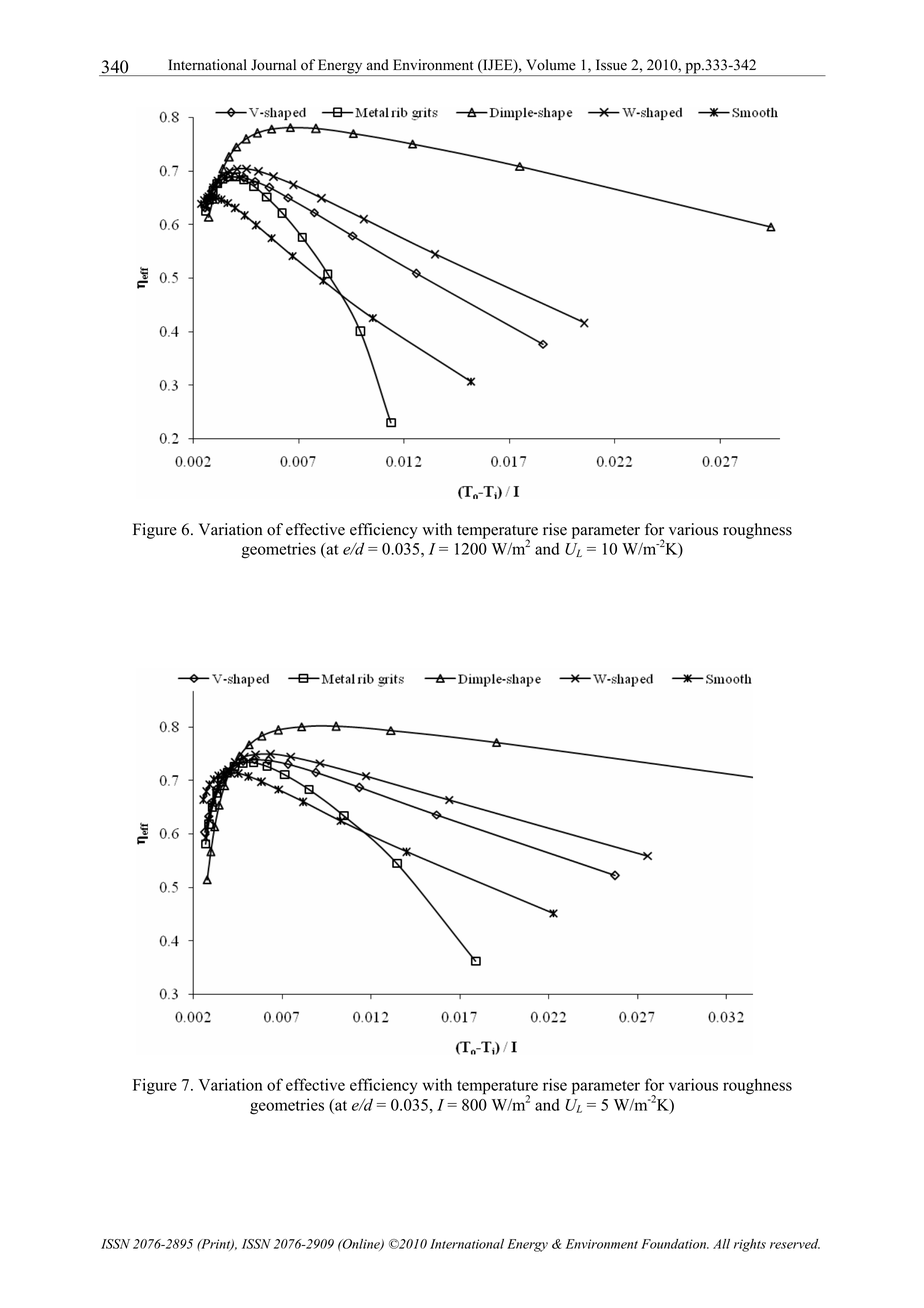  Describe the element at coordinates (795, 1244) in the screenshot. I see `reserved` at that location.
